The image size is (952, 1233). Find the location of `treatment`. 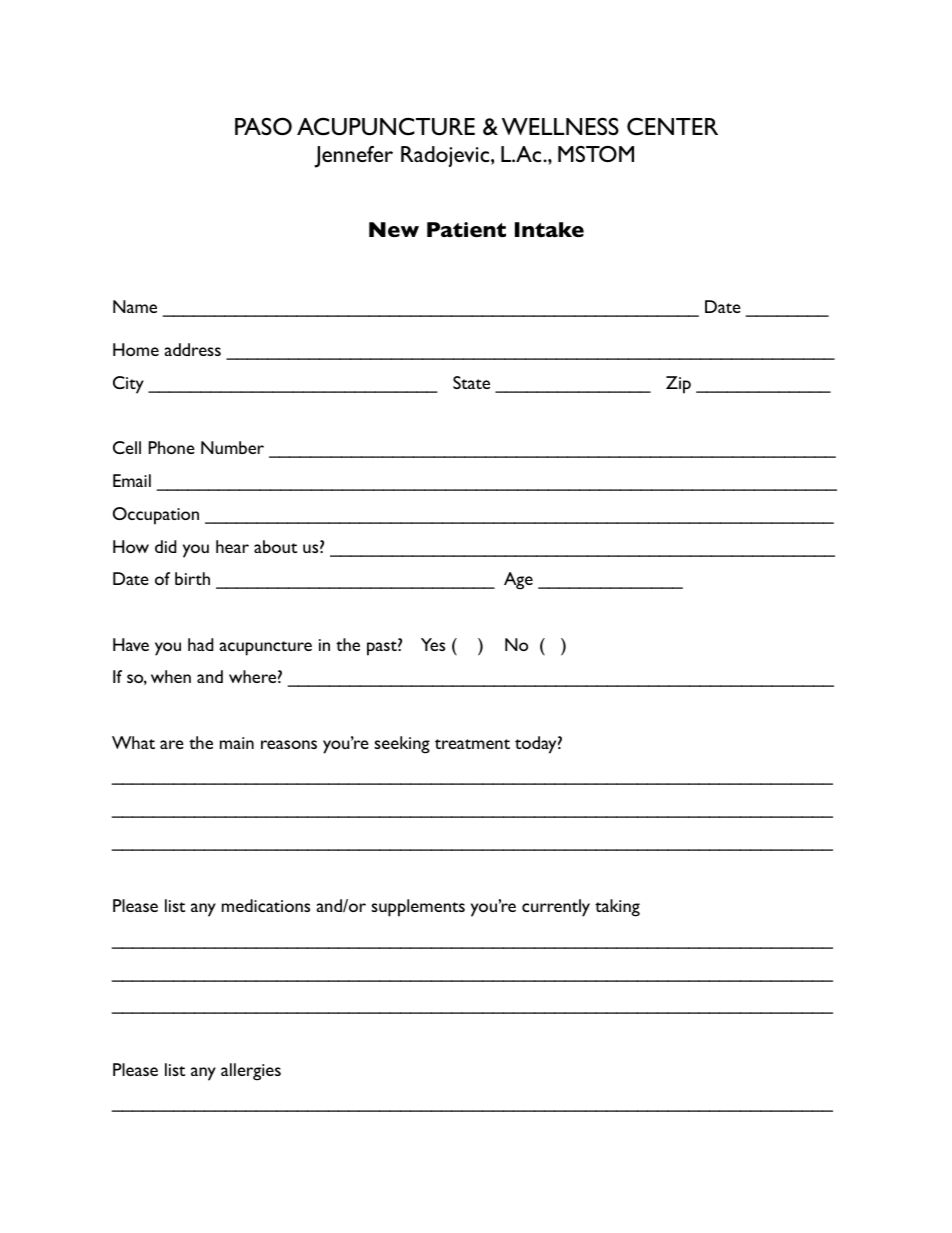

treatment is located at coordinates (472, 744).
